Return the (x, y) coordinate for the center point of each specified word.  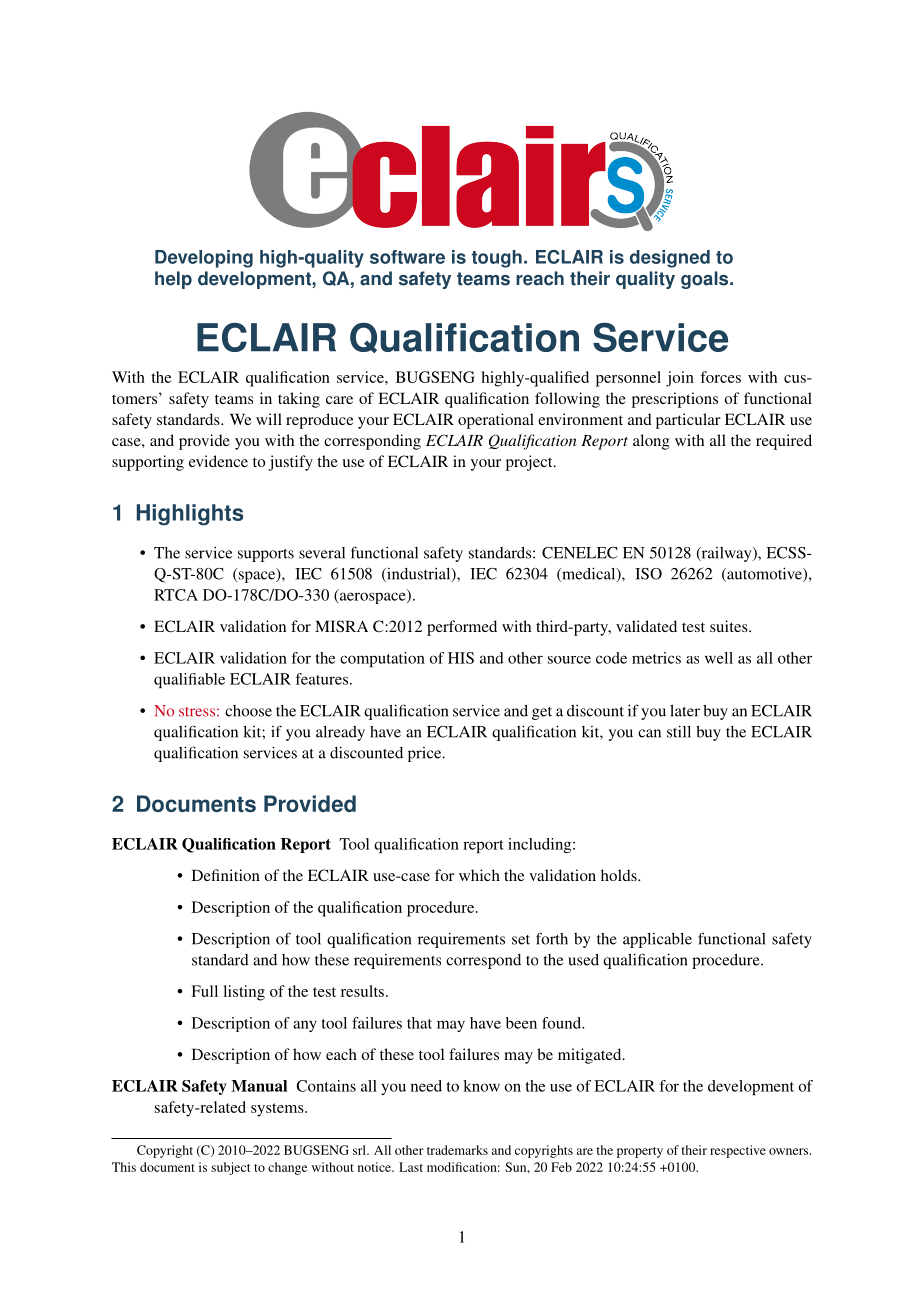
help (173, 280)
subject (230, 1168)
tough (497, 259)
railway (726, 554)
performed (462, 628)
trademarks (457, 1150)
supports (266, 555)
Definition (226, 875)
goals (706, 280)
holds (620, 875)
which (479, 875)
